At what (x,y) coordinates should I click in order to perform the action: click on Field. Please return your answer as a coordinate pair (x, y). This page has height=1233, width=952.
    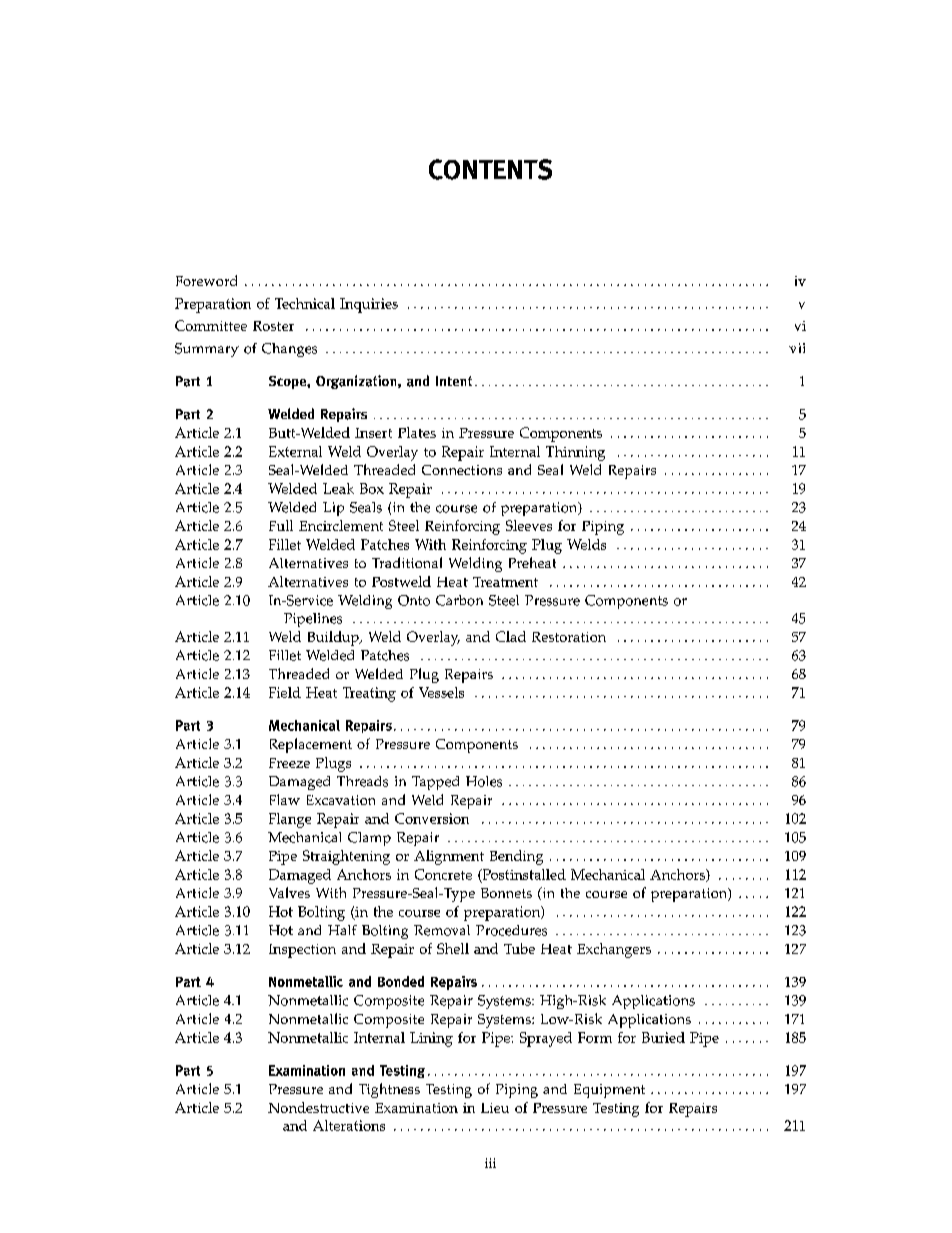
    Looking at the image, I should click on (285, 692).
